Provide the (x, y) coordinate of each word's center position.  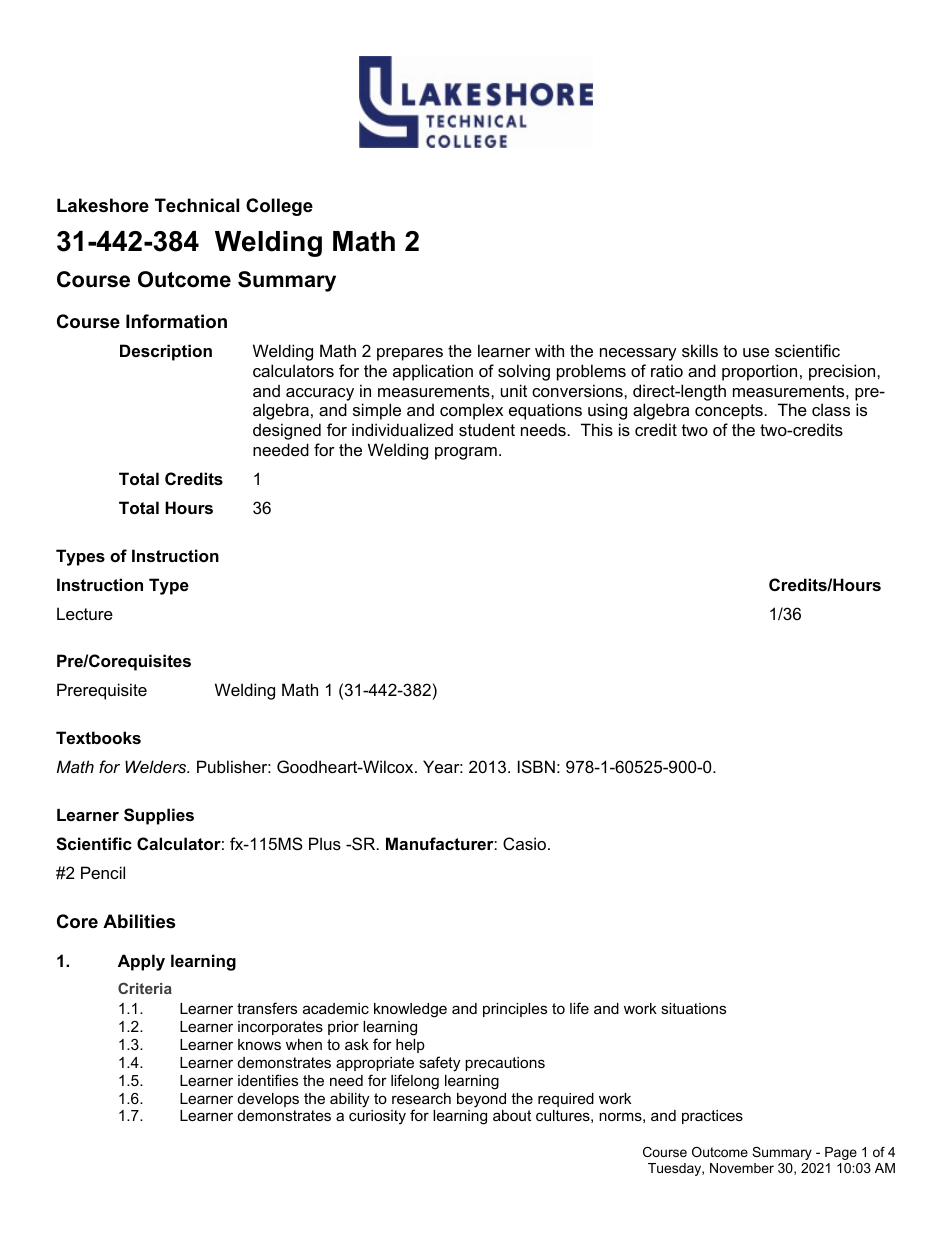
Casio (524, 843)
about (512, 1115)
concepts (729, 412)
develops (268, 1100)
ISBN (536, 766)
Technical (197, 205)
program (466, 453)
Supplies (159, 816)
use (756, 352)
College (279, 207)
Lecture (85, 613)
